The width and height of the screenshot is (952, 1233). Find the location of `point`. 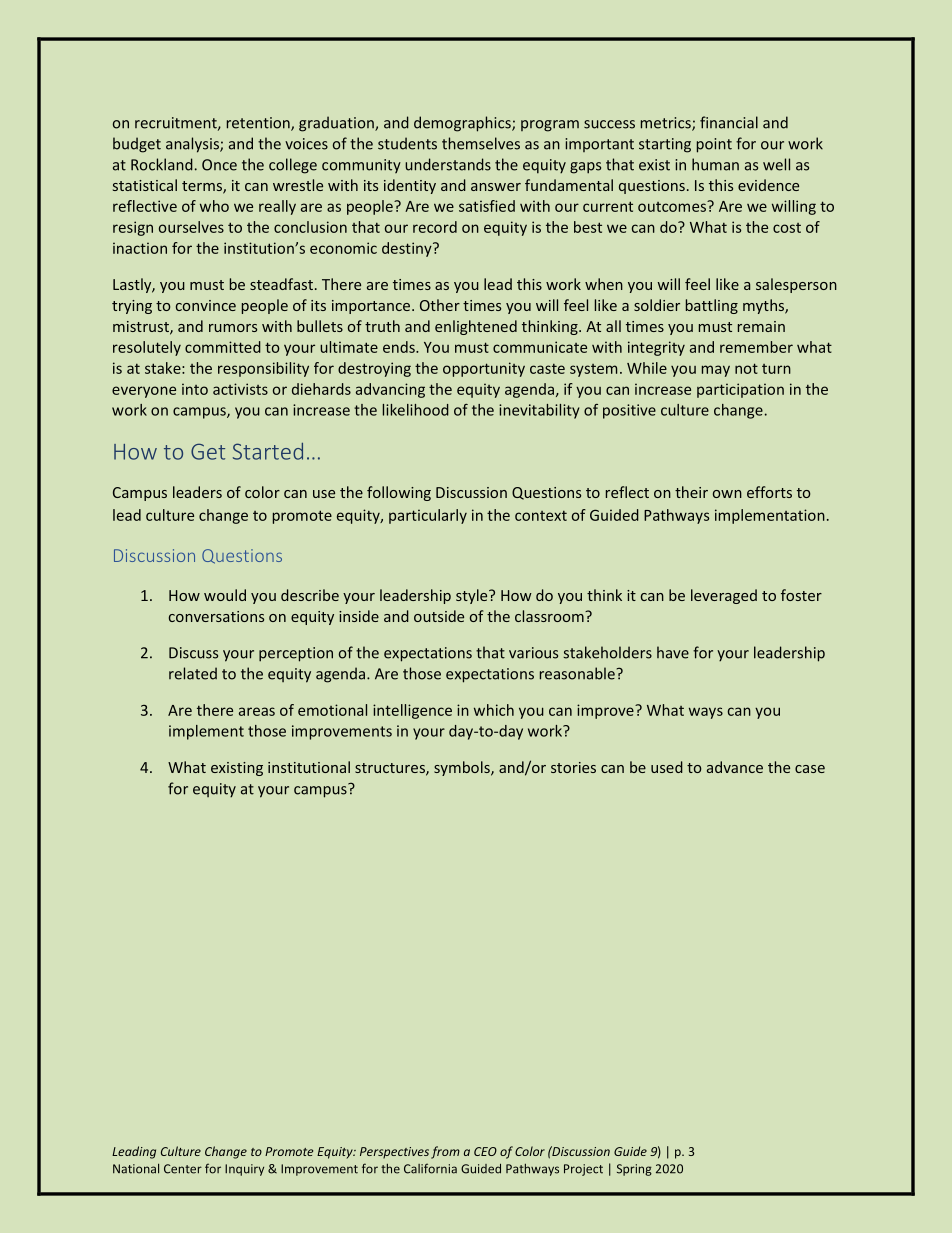

point is located at coordinates (714, 145).
